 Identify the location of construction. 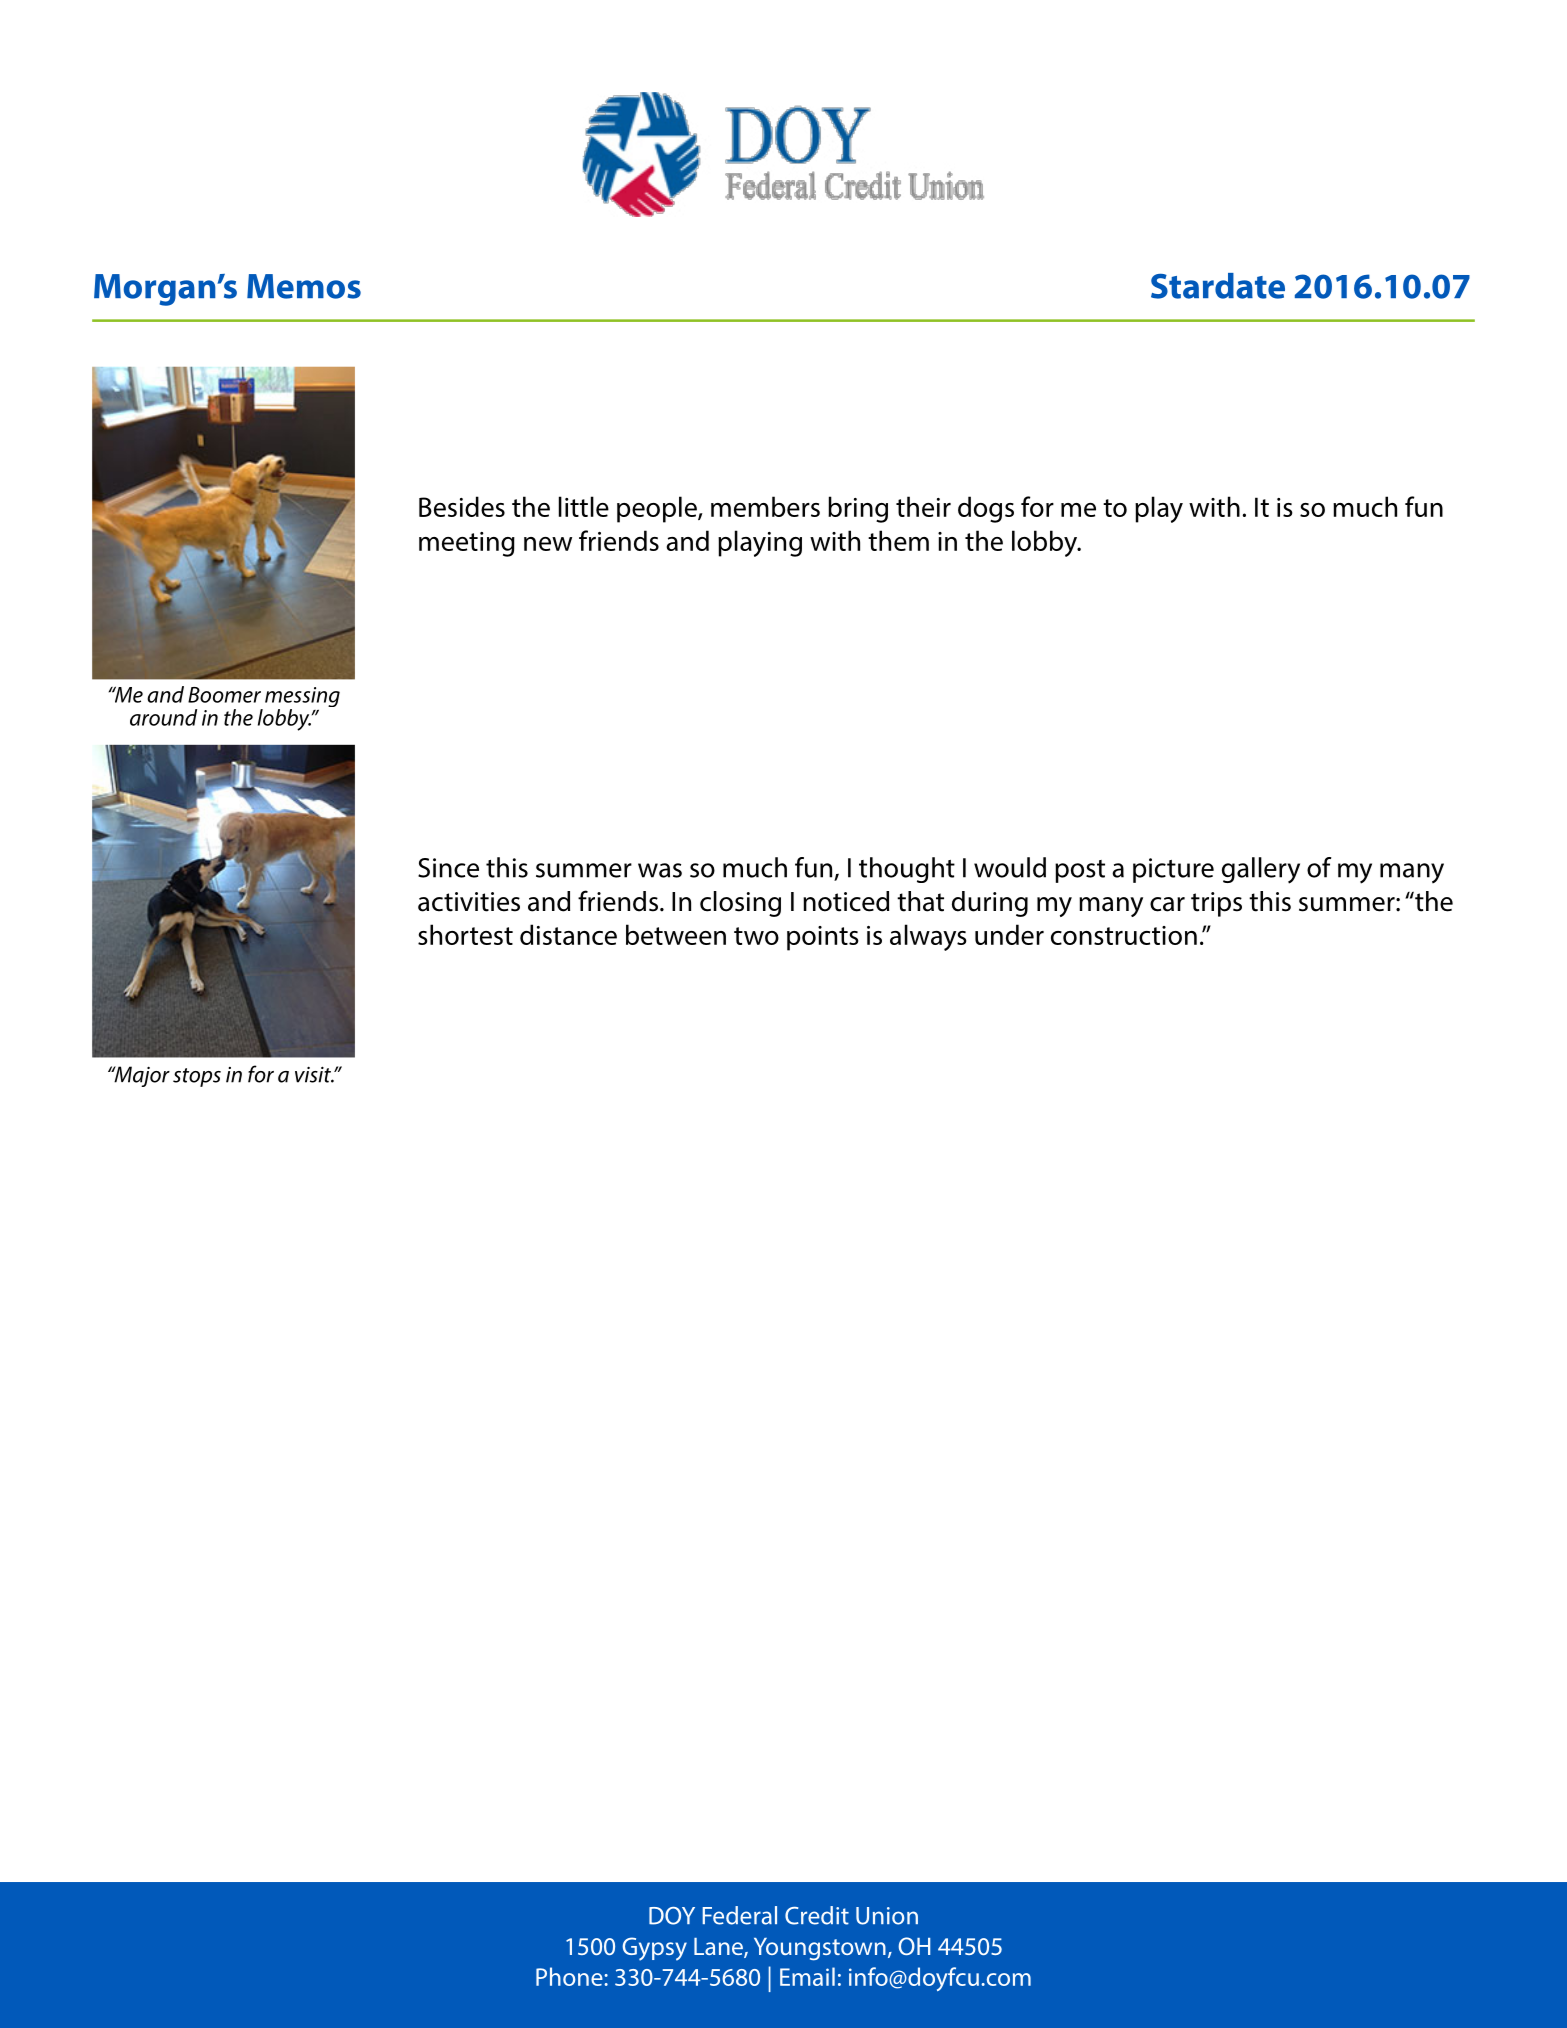
(1124, 935).
